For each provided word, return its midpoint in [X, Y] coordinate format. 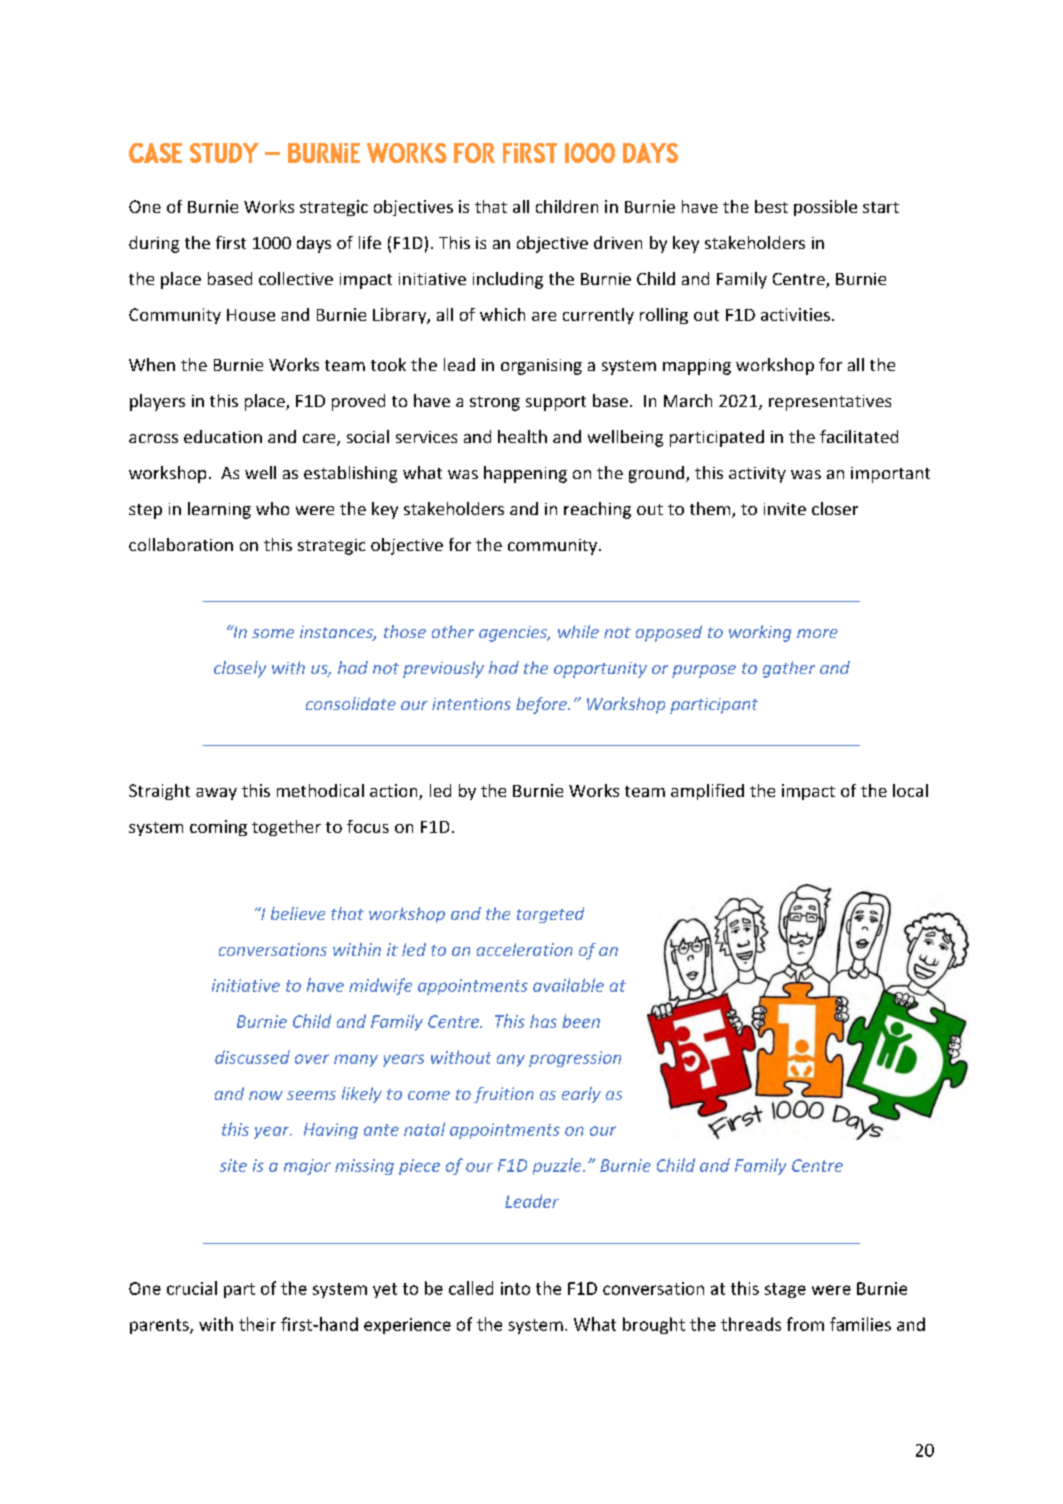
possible [825, 208]
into [515, 1288]
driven [618, 242]
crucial [192, 1288]
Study [224, 153]
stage [785, 1290]
